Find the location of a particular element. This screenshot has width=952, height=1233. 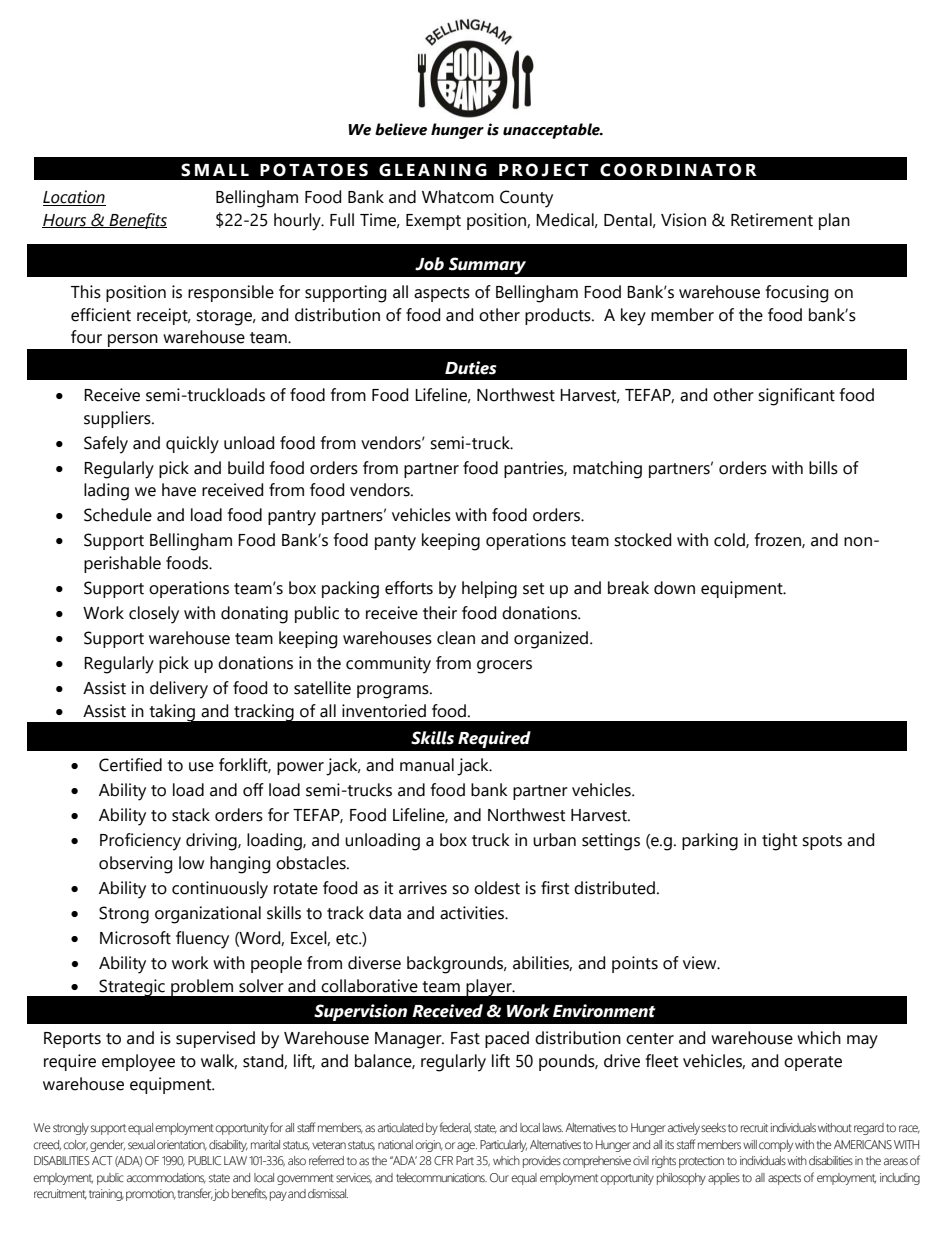

matching is located at coordinates (607, 470).
